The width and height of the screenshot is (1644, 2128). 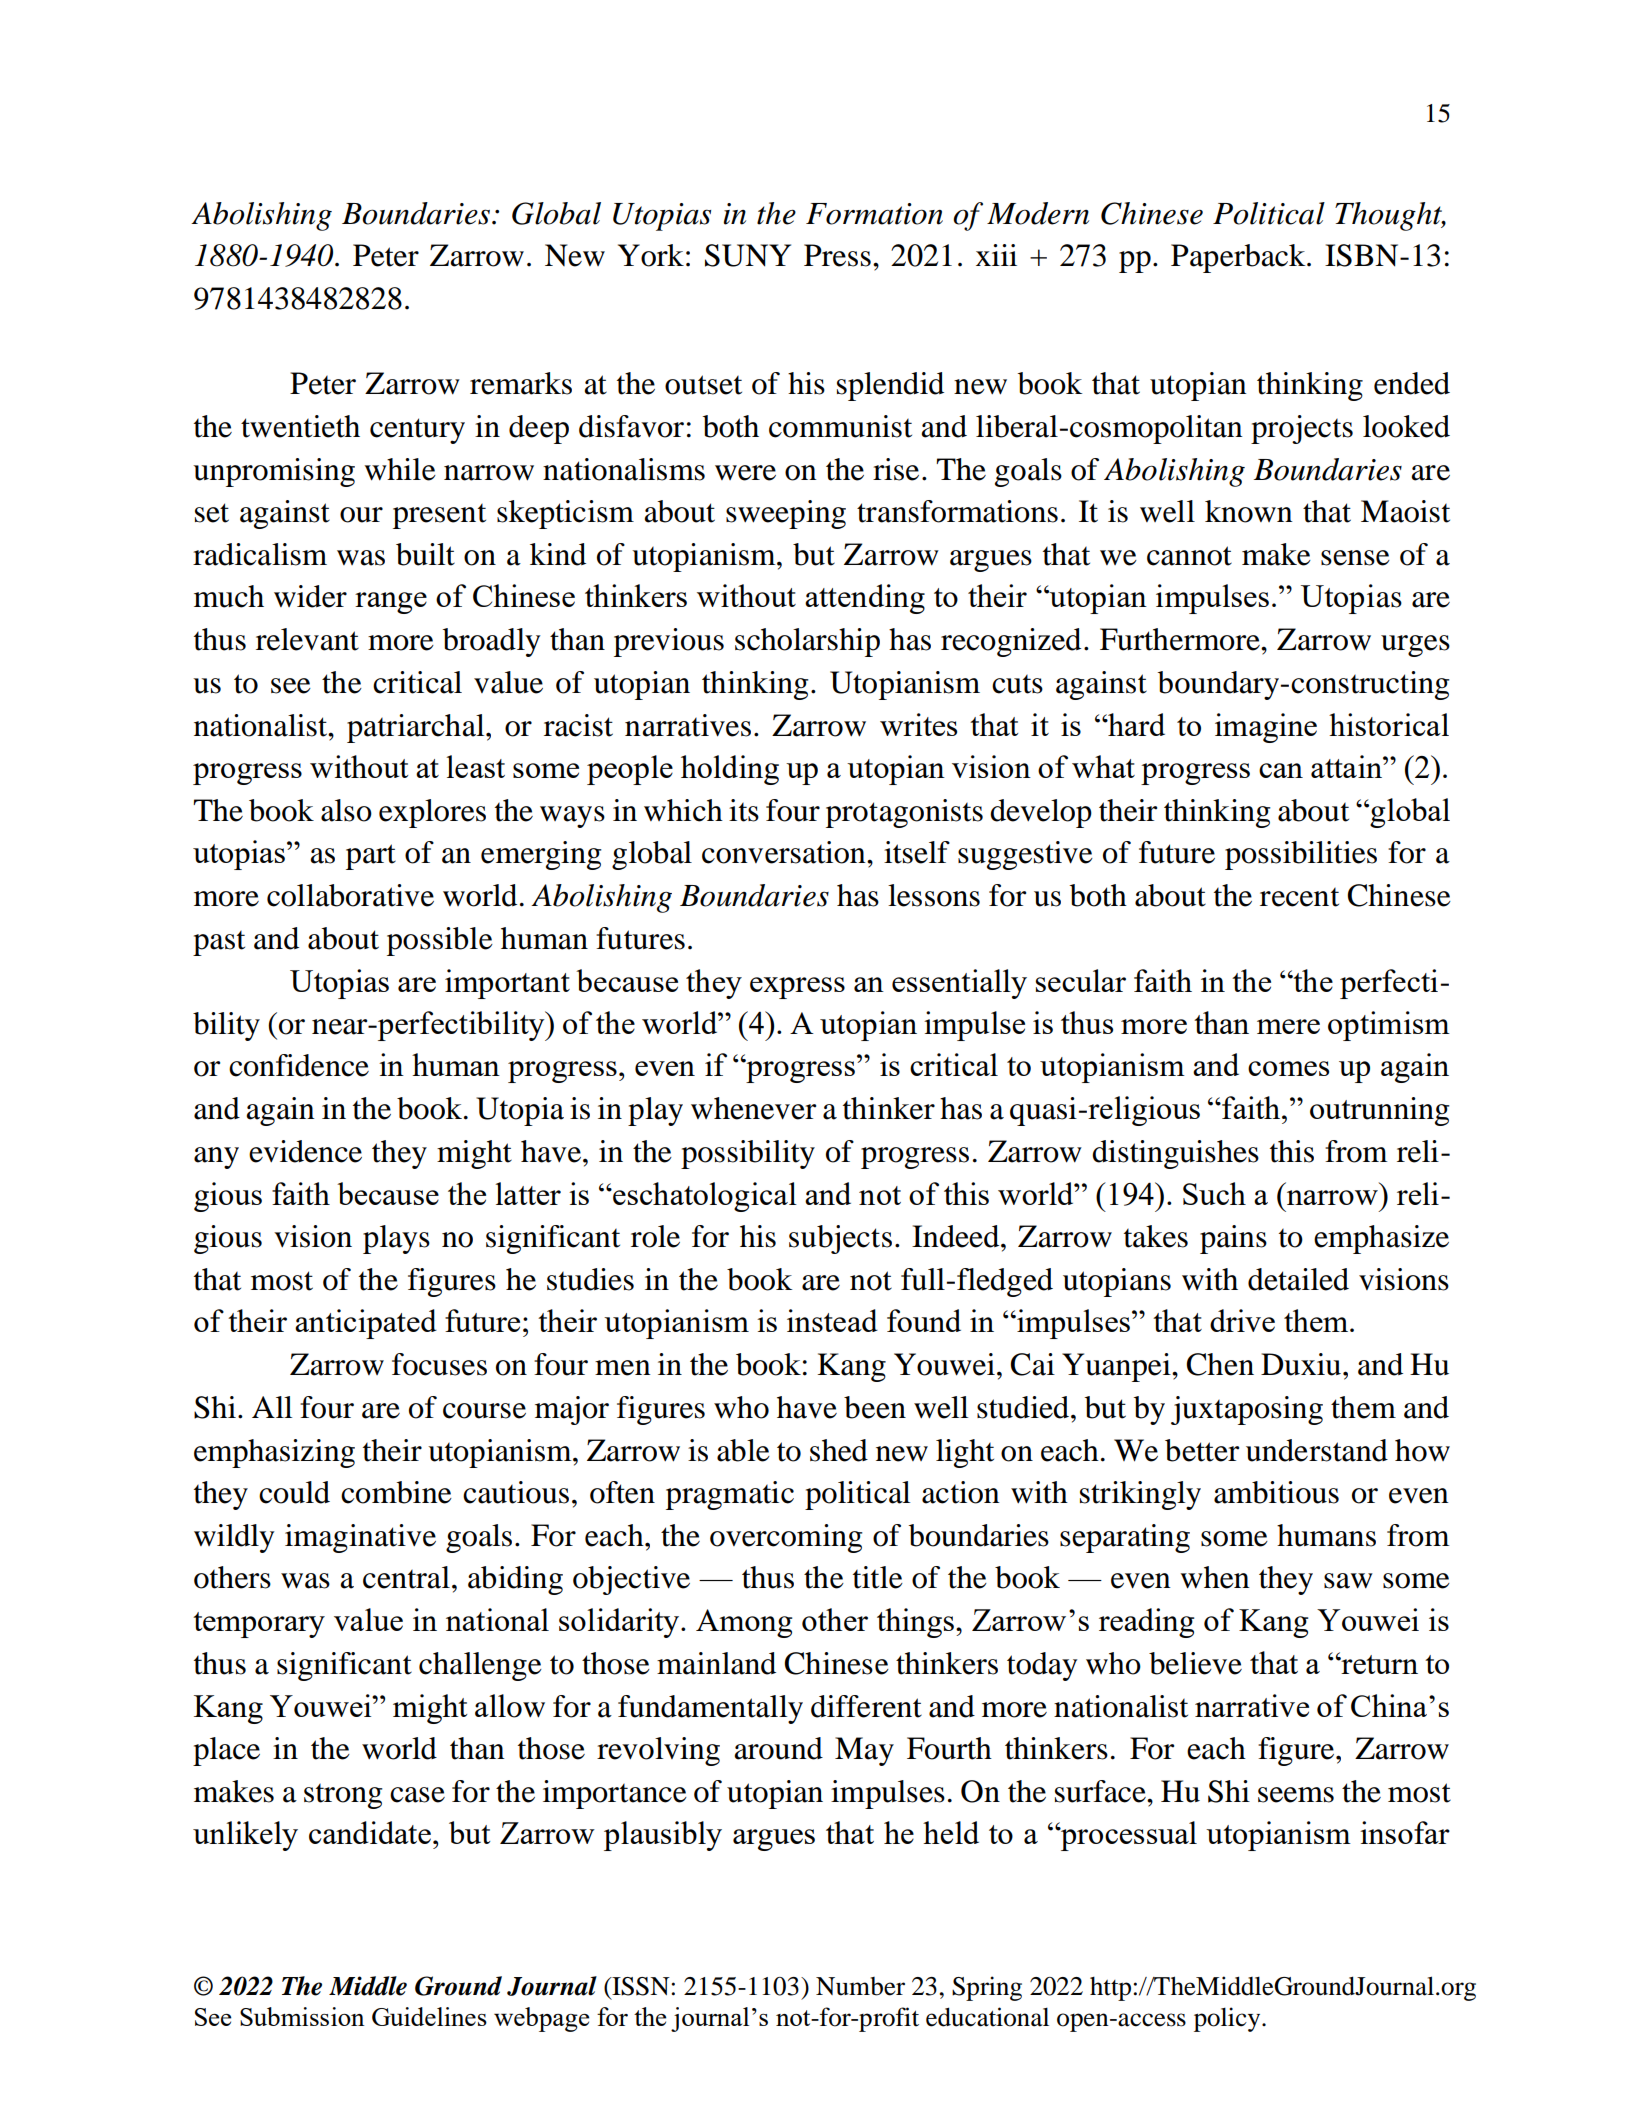 I want to click on twentieth, so click(x=300, y=426).
